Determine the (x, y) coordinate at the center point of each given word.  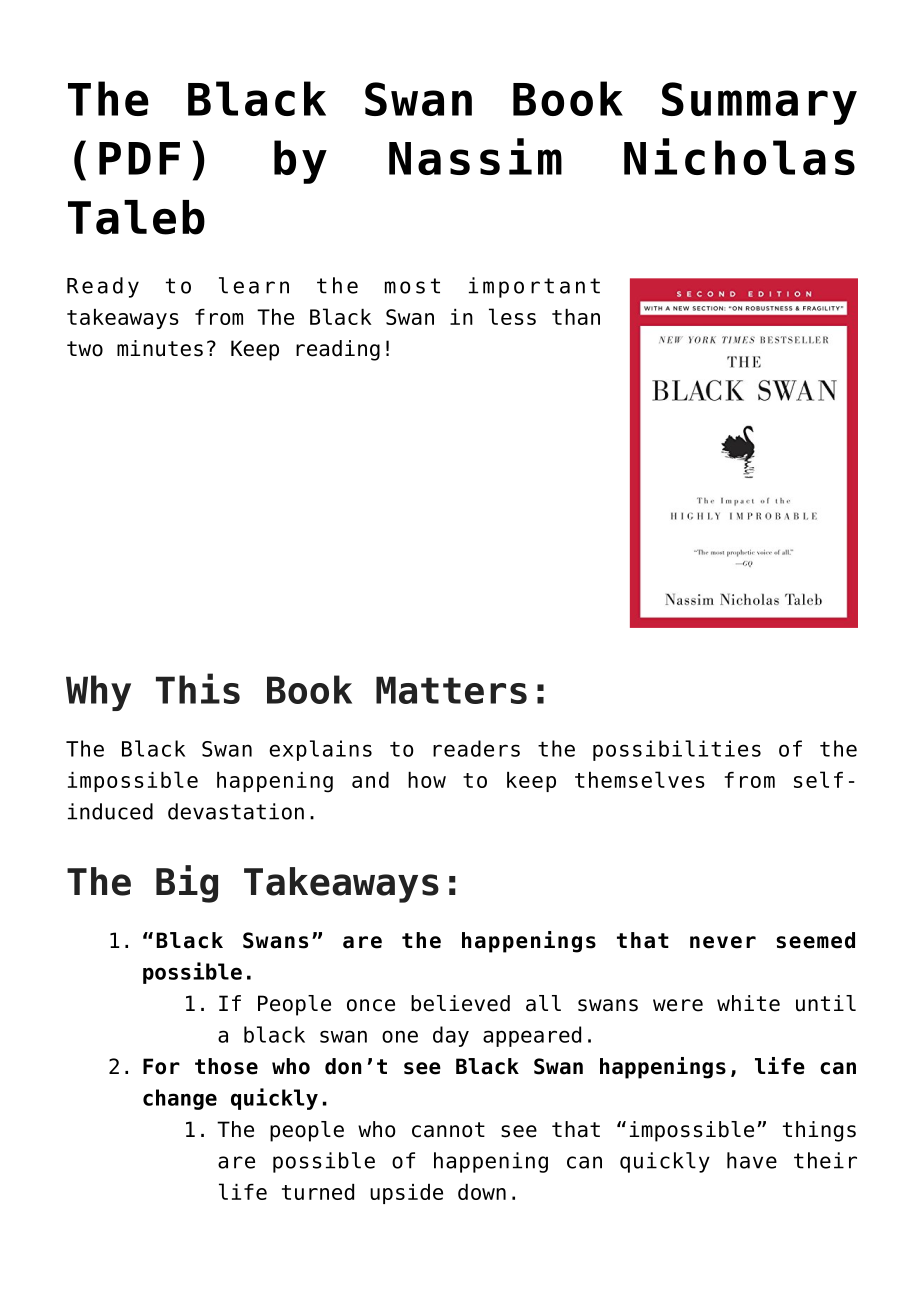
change (180, 1099)
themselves (640, 779)
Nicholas (739, 156)
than (576, 317)
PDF (139, 158)
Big (187, 884)
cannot (448, 1130)
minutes (160, 348)
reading (338, 350)
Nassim (475, 156)
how (427, 780)
